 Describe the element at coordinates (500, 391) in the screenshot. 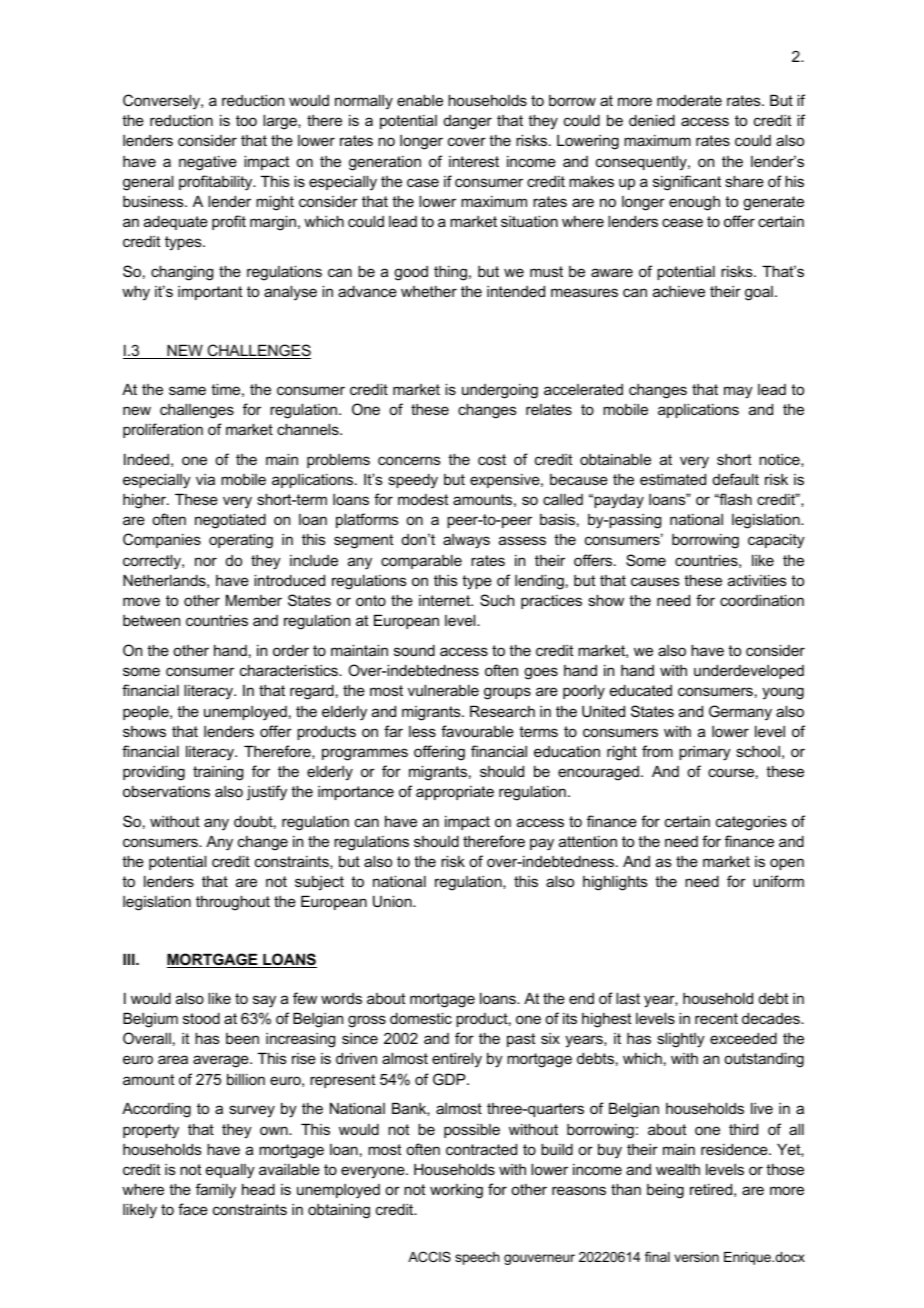

I see `undergoing` at that location.
